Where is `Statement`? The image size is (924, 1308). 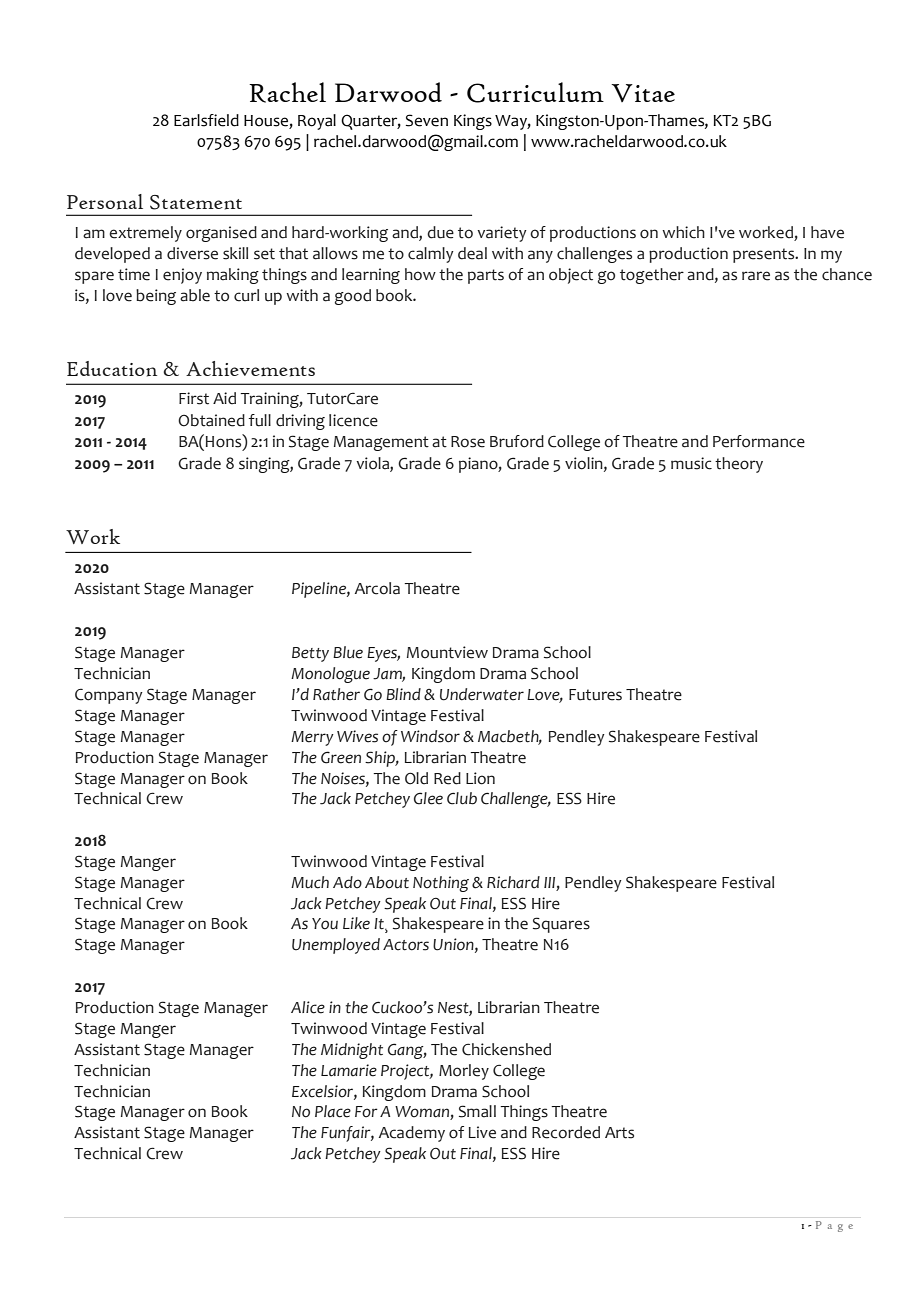
Statement is located at coordinates (196, 202).
